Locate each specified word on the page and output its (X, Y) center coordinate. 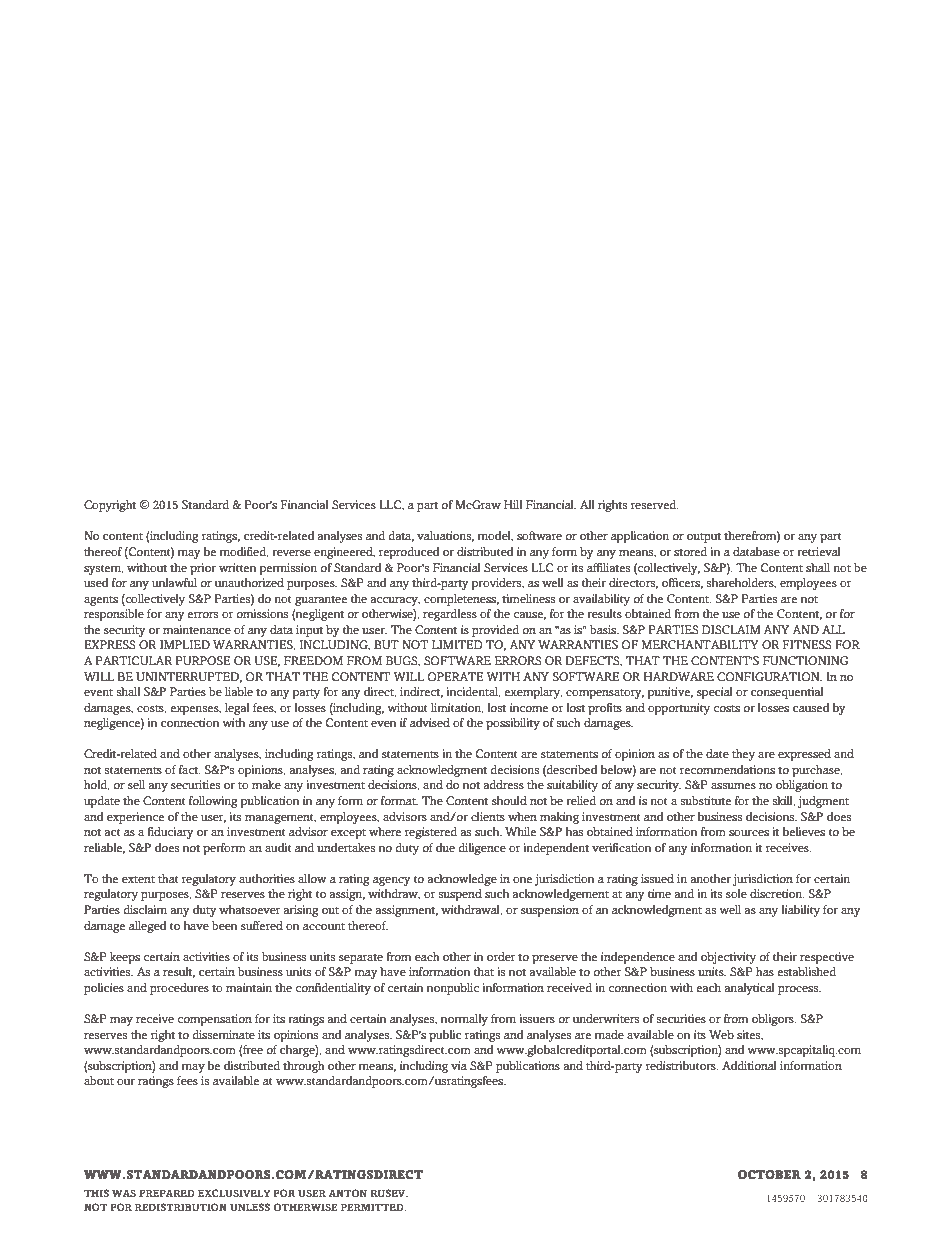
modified (244, 552)
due (445, 847)
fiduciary (170, 833)
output (704, 537)
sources (749, 833)
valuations (445, 536)
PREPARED (167, 1193)
